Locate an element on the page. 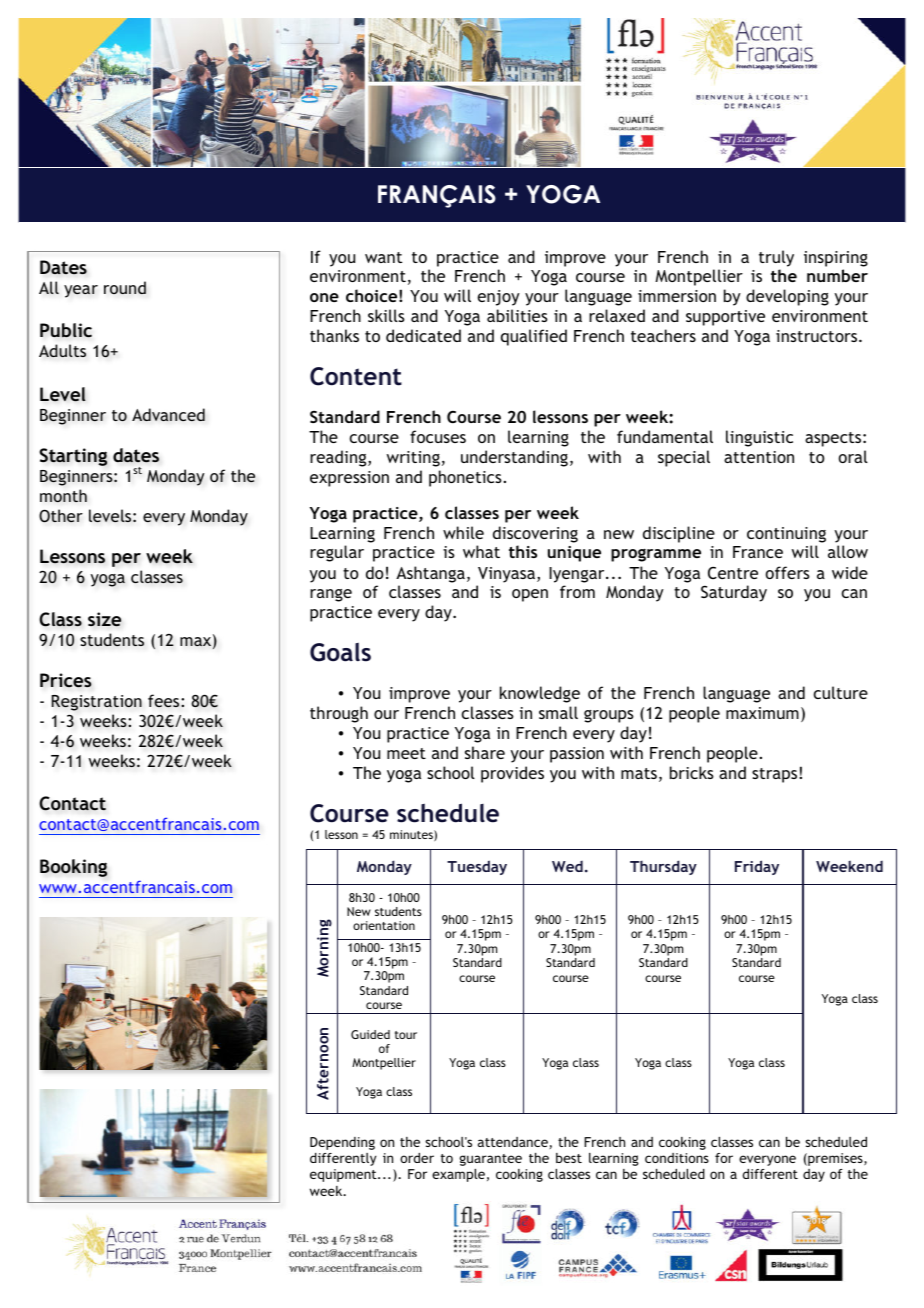 This document has height=1308, width=924. Booking is located at coordinates (73, 868).
